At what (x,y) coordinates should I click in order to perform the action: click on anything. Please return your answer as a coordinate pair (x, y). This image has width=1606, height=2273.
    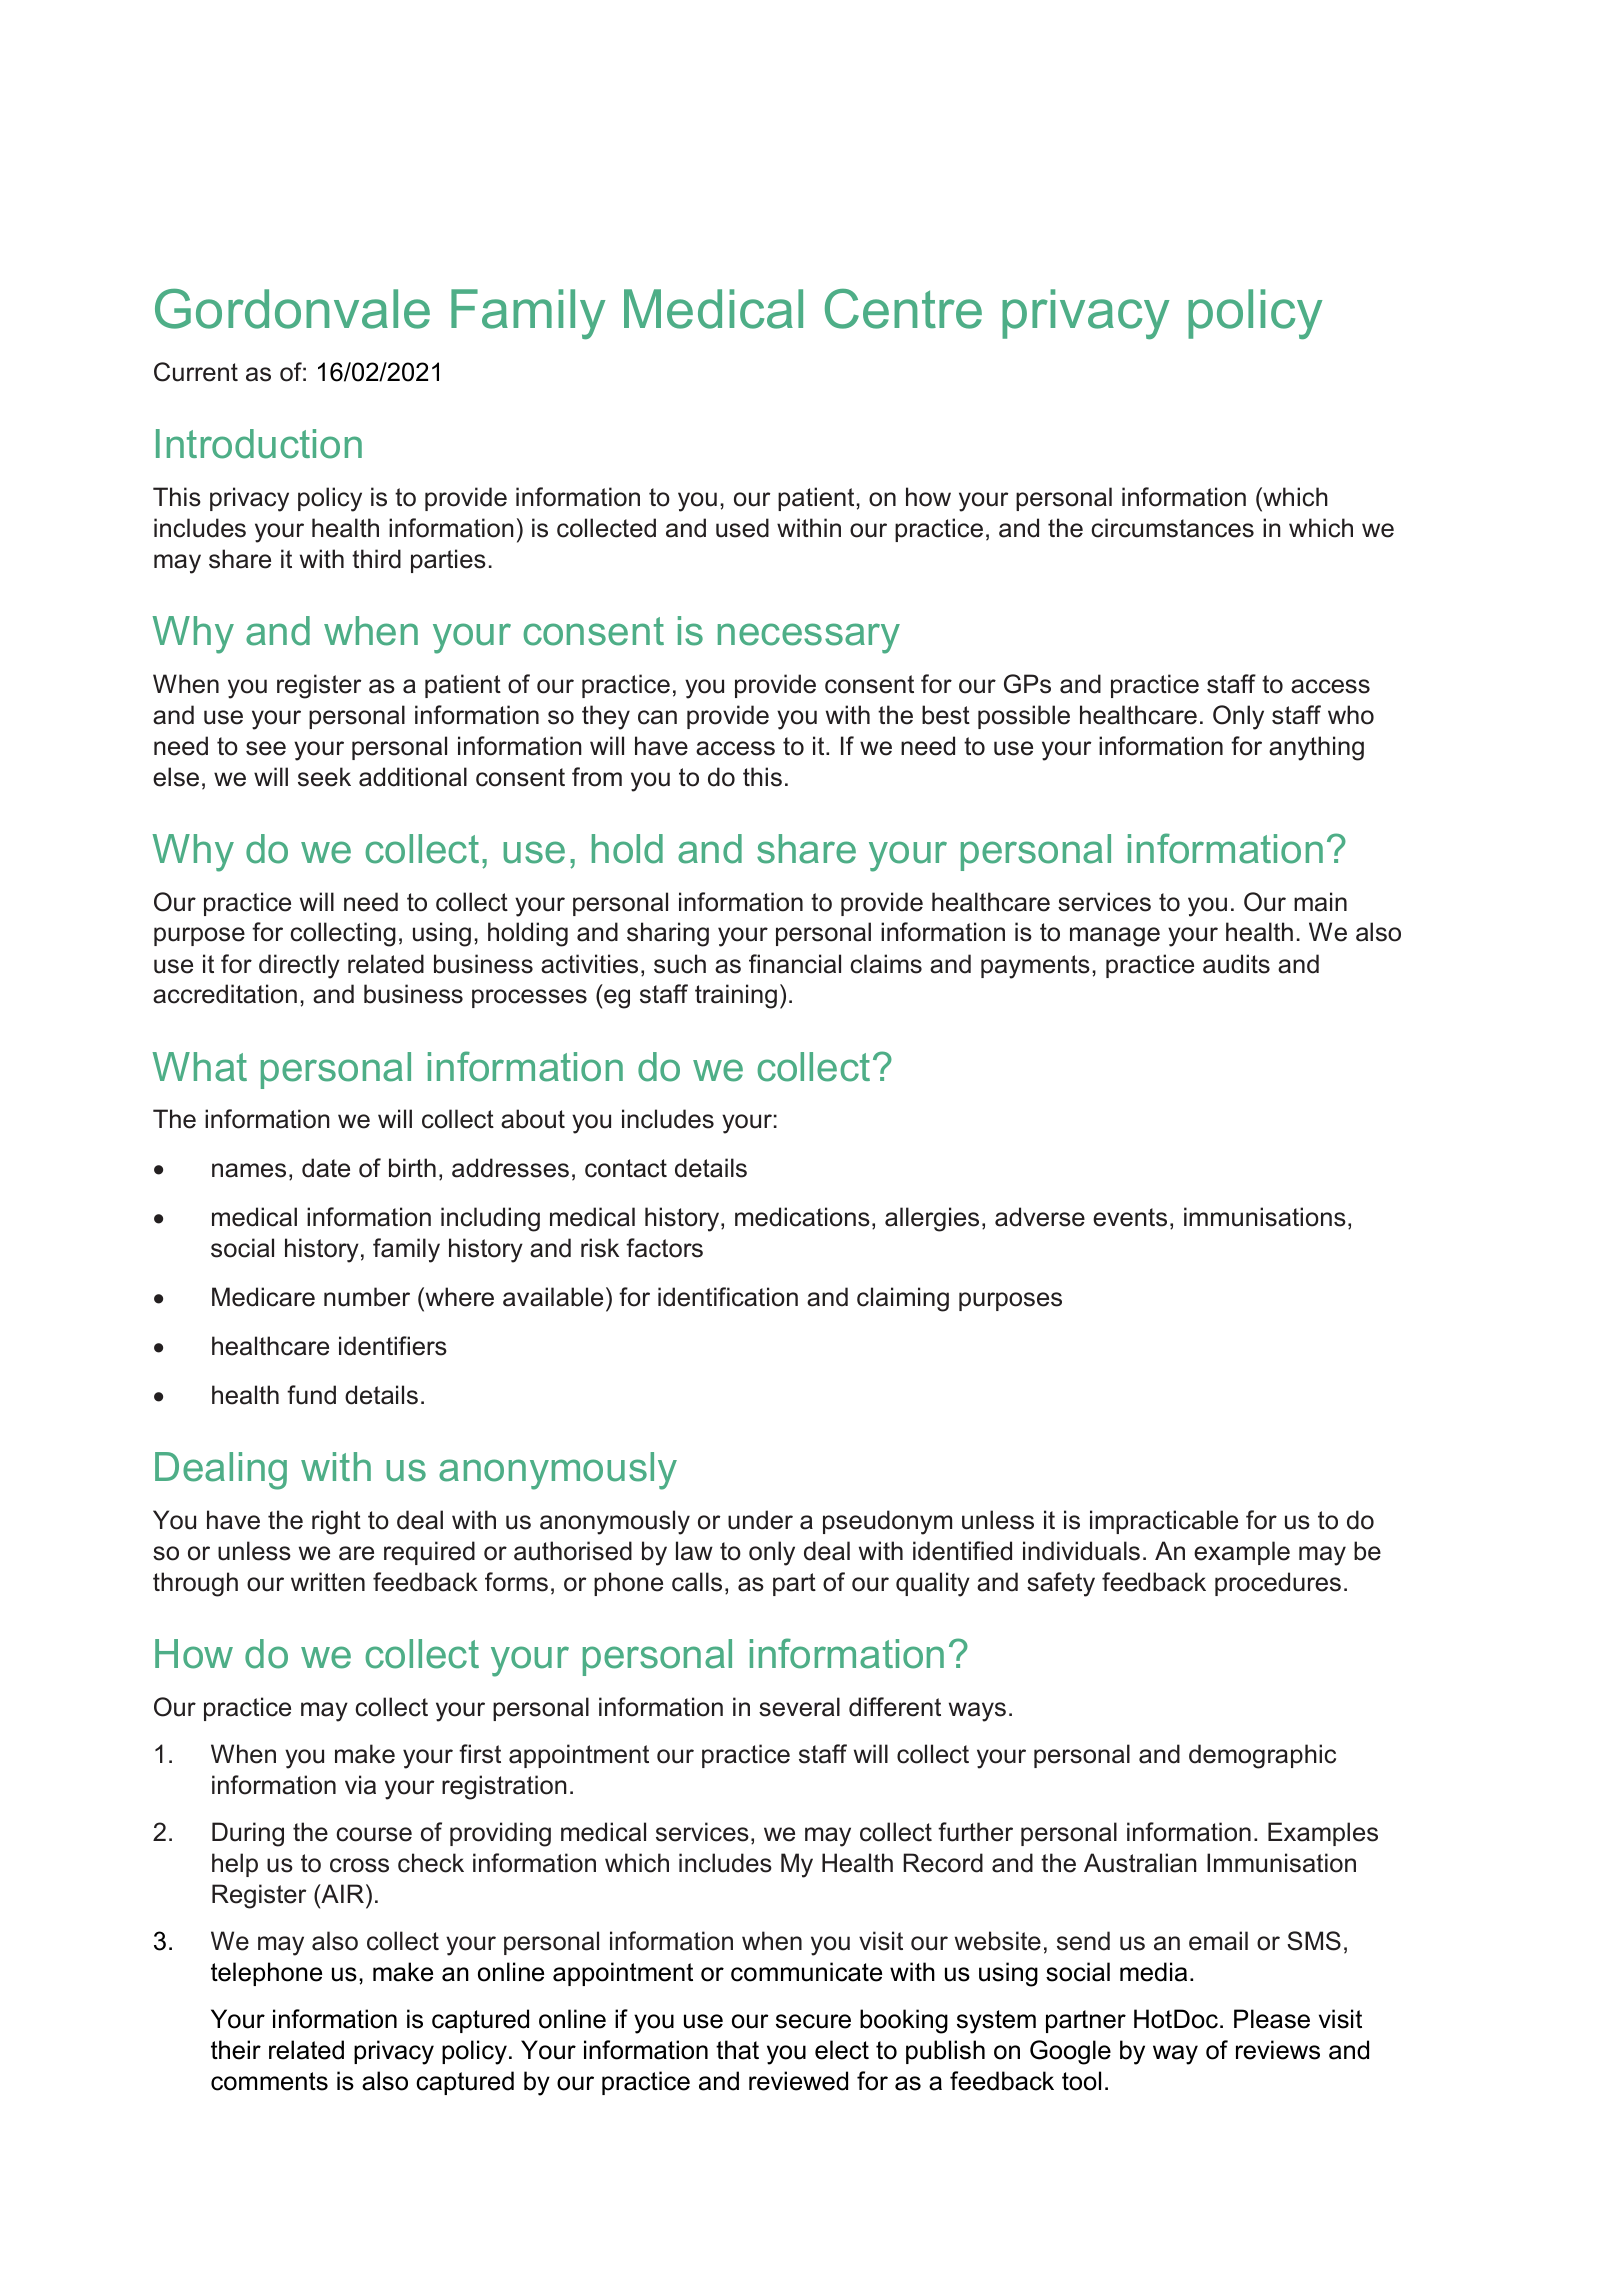
    Looking at the image, I should click on (1316, 748).
